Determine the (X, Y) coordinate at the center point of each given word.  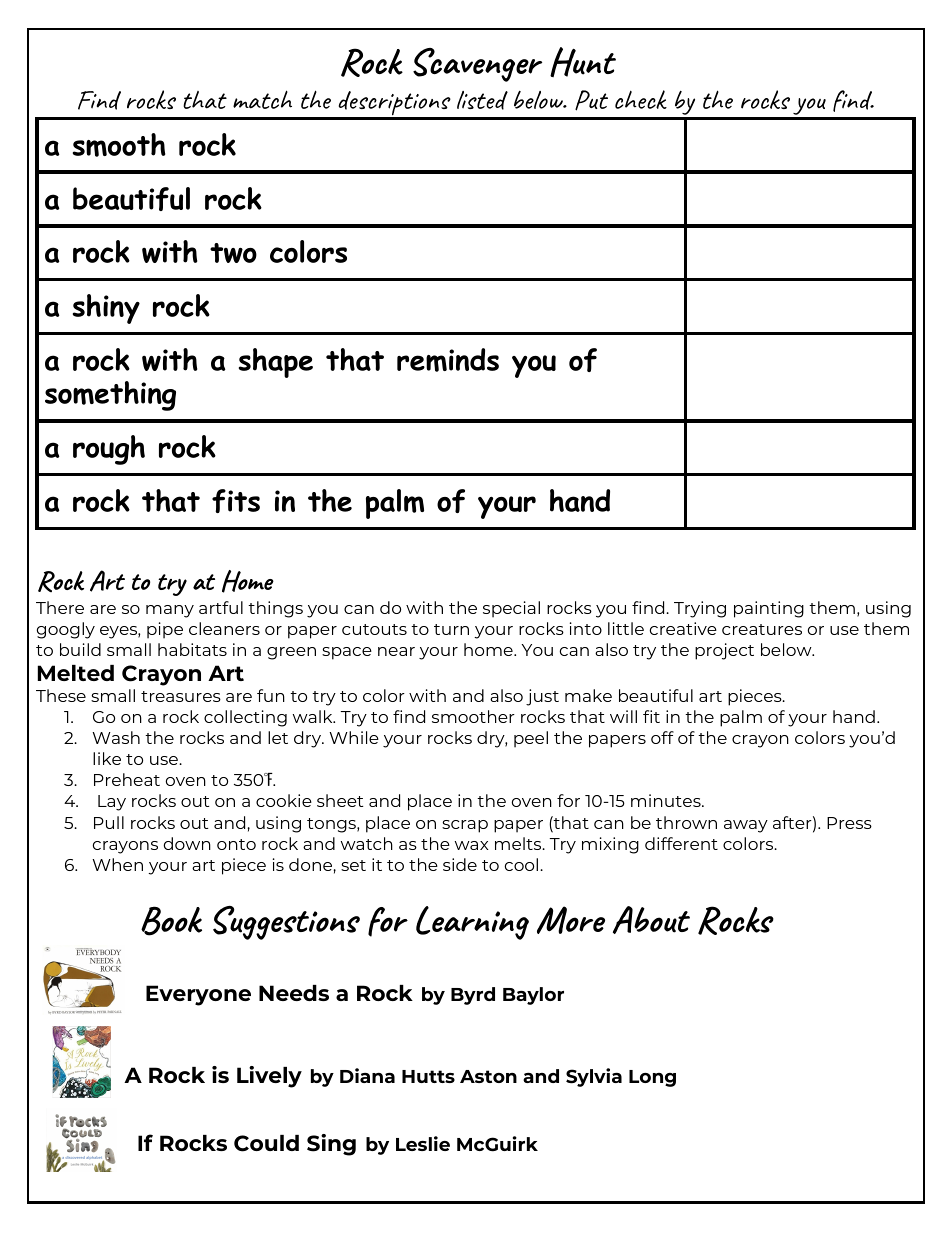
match (262, 99)
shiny (106, 309)
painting (769, 609)
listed (482, 100)
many (170, 611)
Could (266, 1143)
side (460, 864)
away (746, 826)
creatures (762, 629)
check (641, 99)
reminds (448, 360)
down (187, 843)
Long (652, 1078)
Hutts (428, 1076)
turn (451, 629)
